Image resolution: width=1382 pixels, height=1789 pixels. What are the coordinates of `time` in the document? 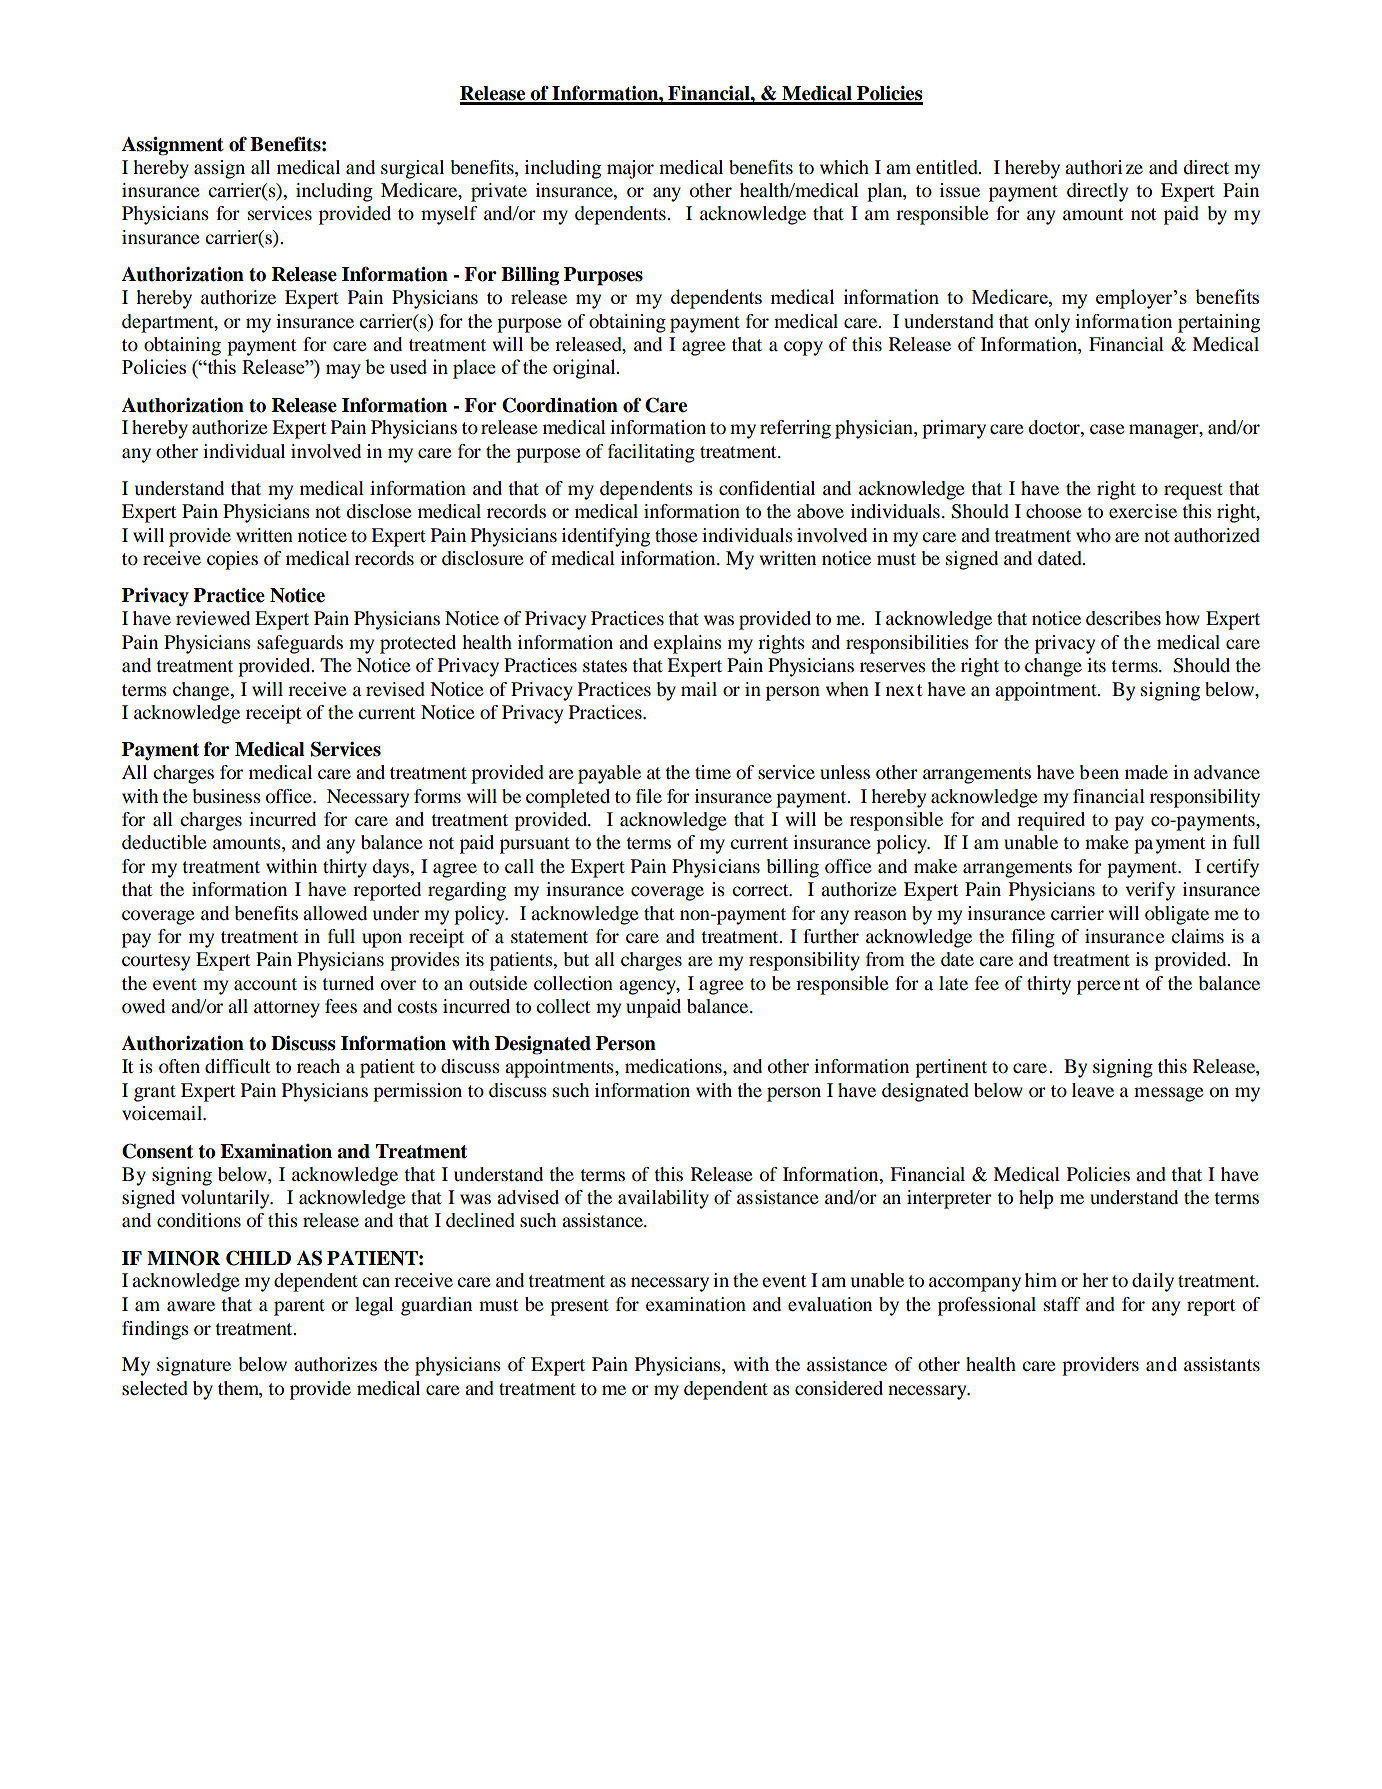 It's located at (713, 772).
